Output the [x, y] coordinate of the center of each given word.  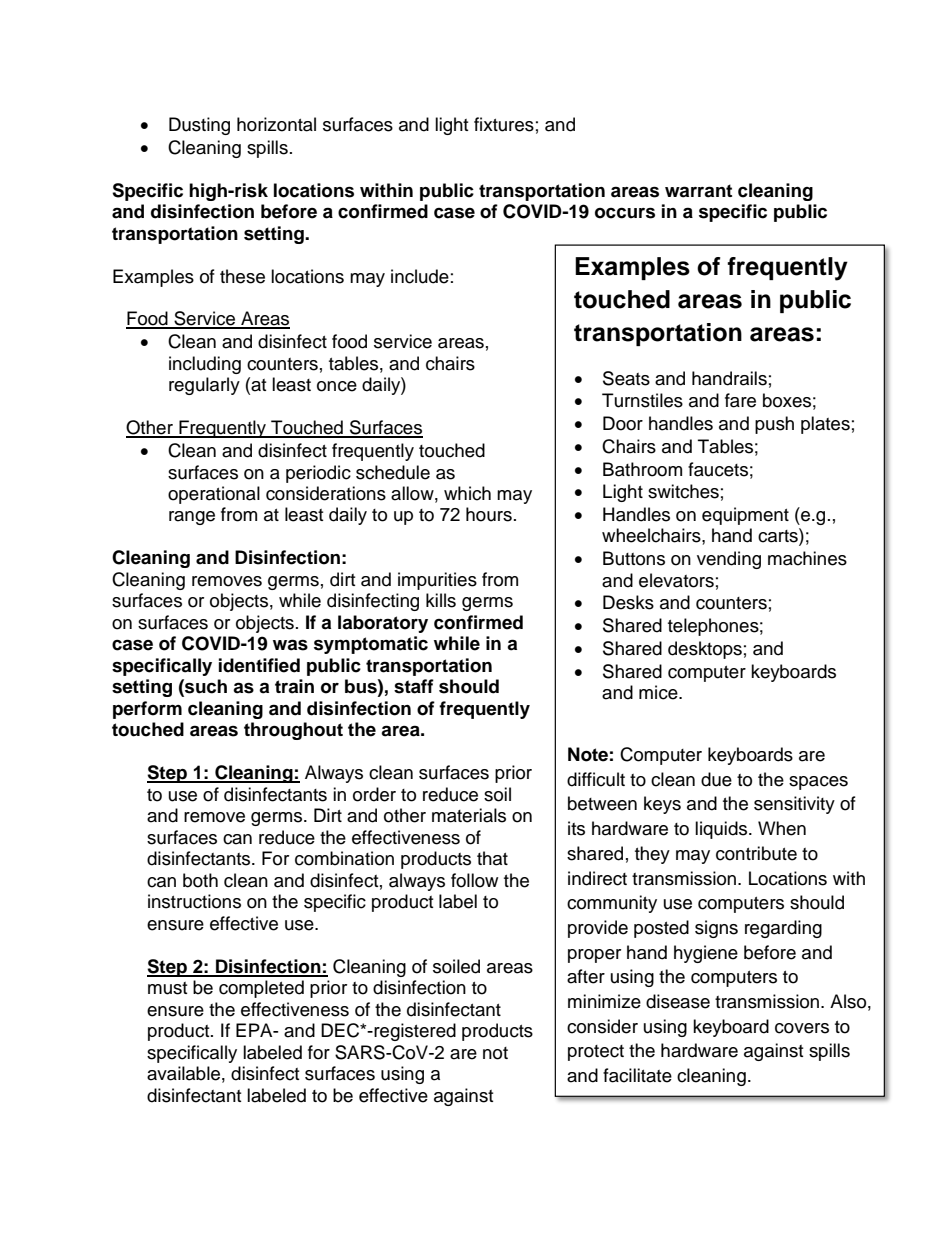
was [290, 645]
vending [729, 560]
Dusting [199, 126]
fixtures [504, 124]
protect [596, 1053]
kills [441, 600]
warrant [698, 191]
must [167, 988]
